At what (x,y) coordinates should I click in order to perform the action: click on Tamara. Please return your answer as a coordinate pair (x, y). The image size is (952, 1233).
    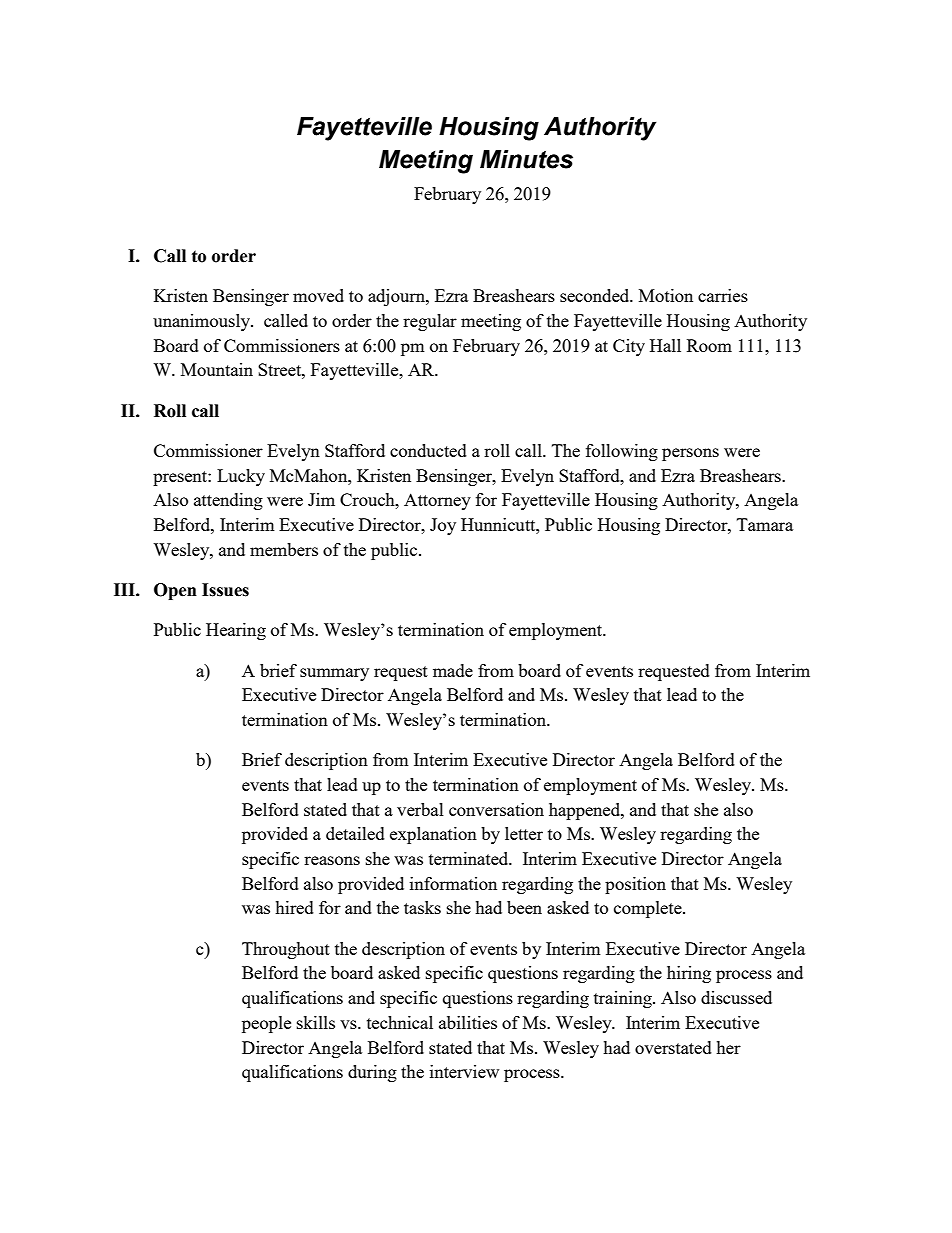
    Looking at the image, I should click on (765, 524).
